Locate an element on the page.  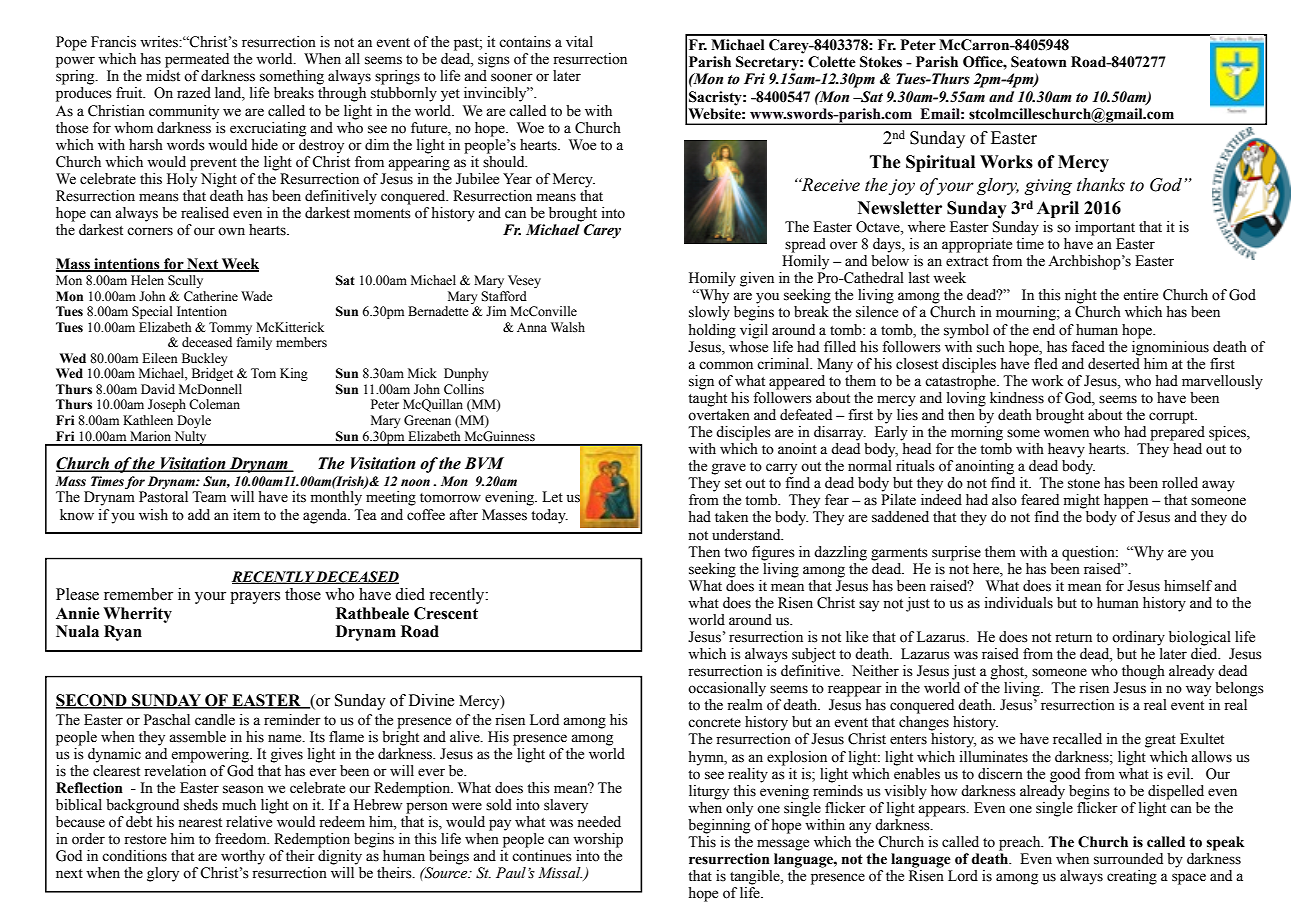
Stokes is located at coordinates (881, 62).
